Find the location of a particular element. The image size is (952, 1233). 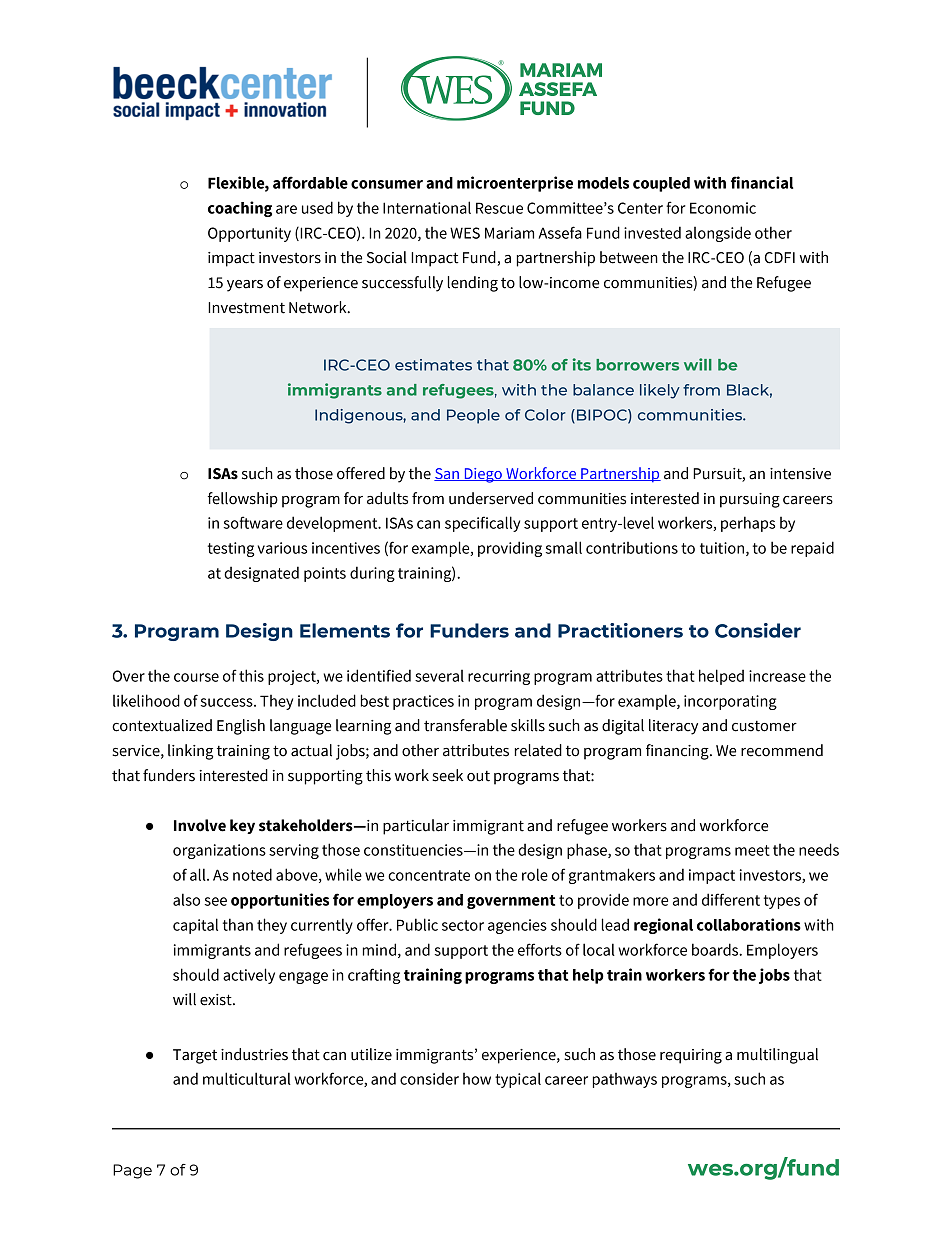

perhaps is located at coordinates (748, 524).
